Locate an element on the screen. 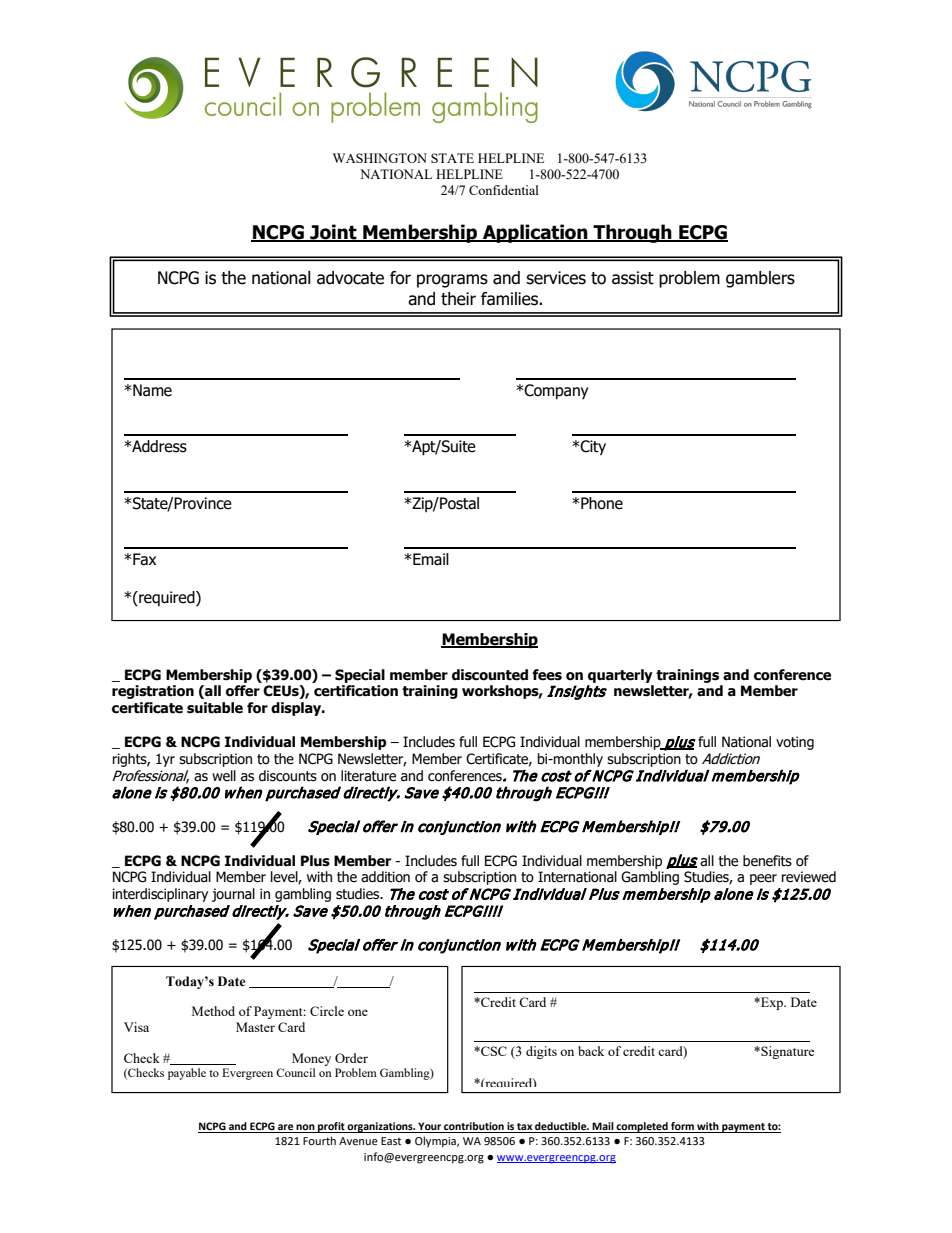 Image resolution: width=952 pixels, height=1233 pixels. discounted is located at coordinates (490, 675).
